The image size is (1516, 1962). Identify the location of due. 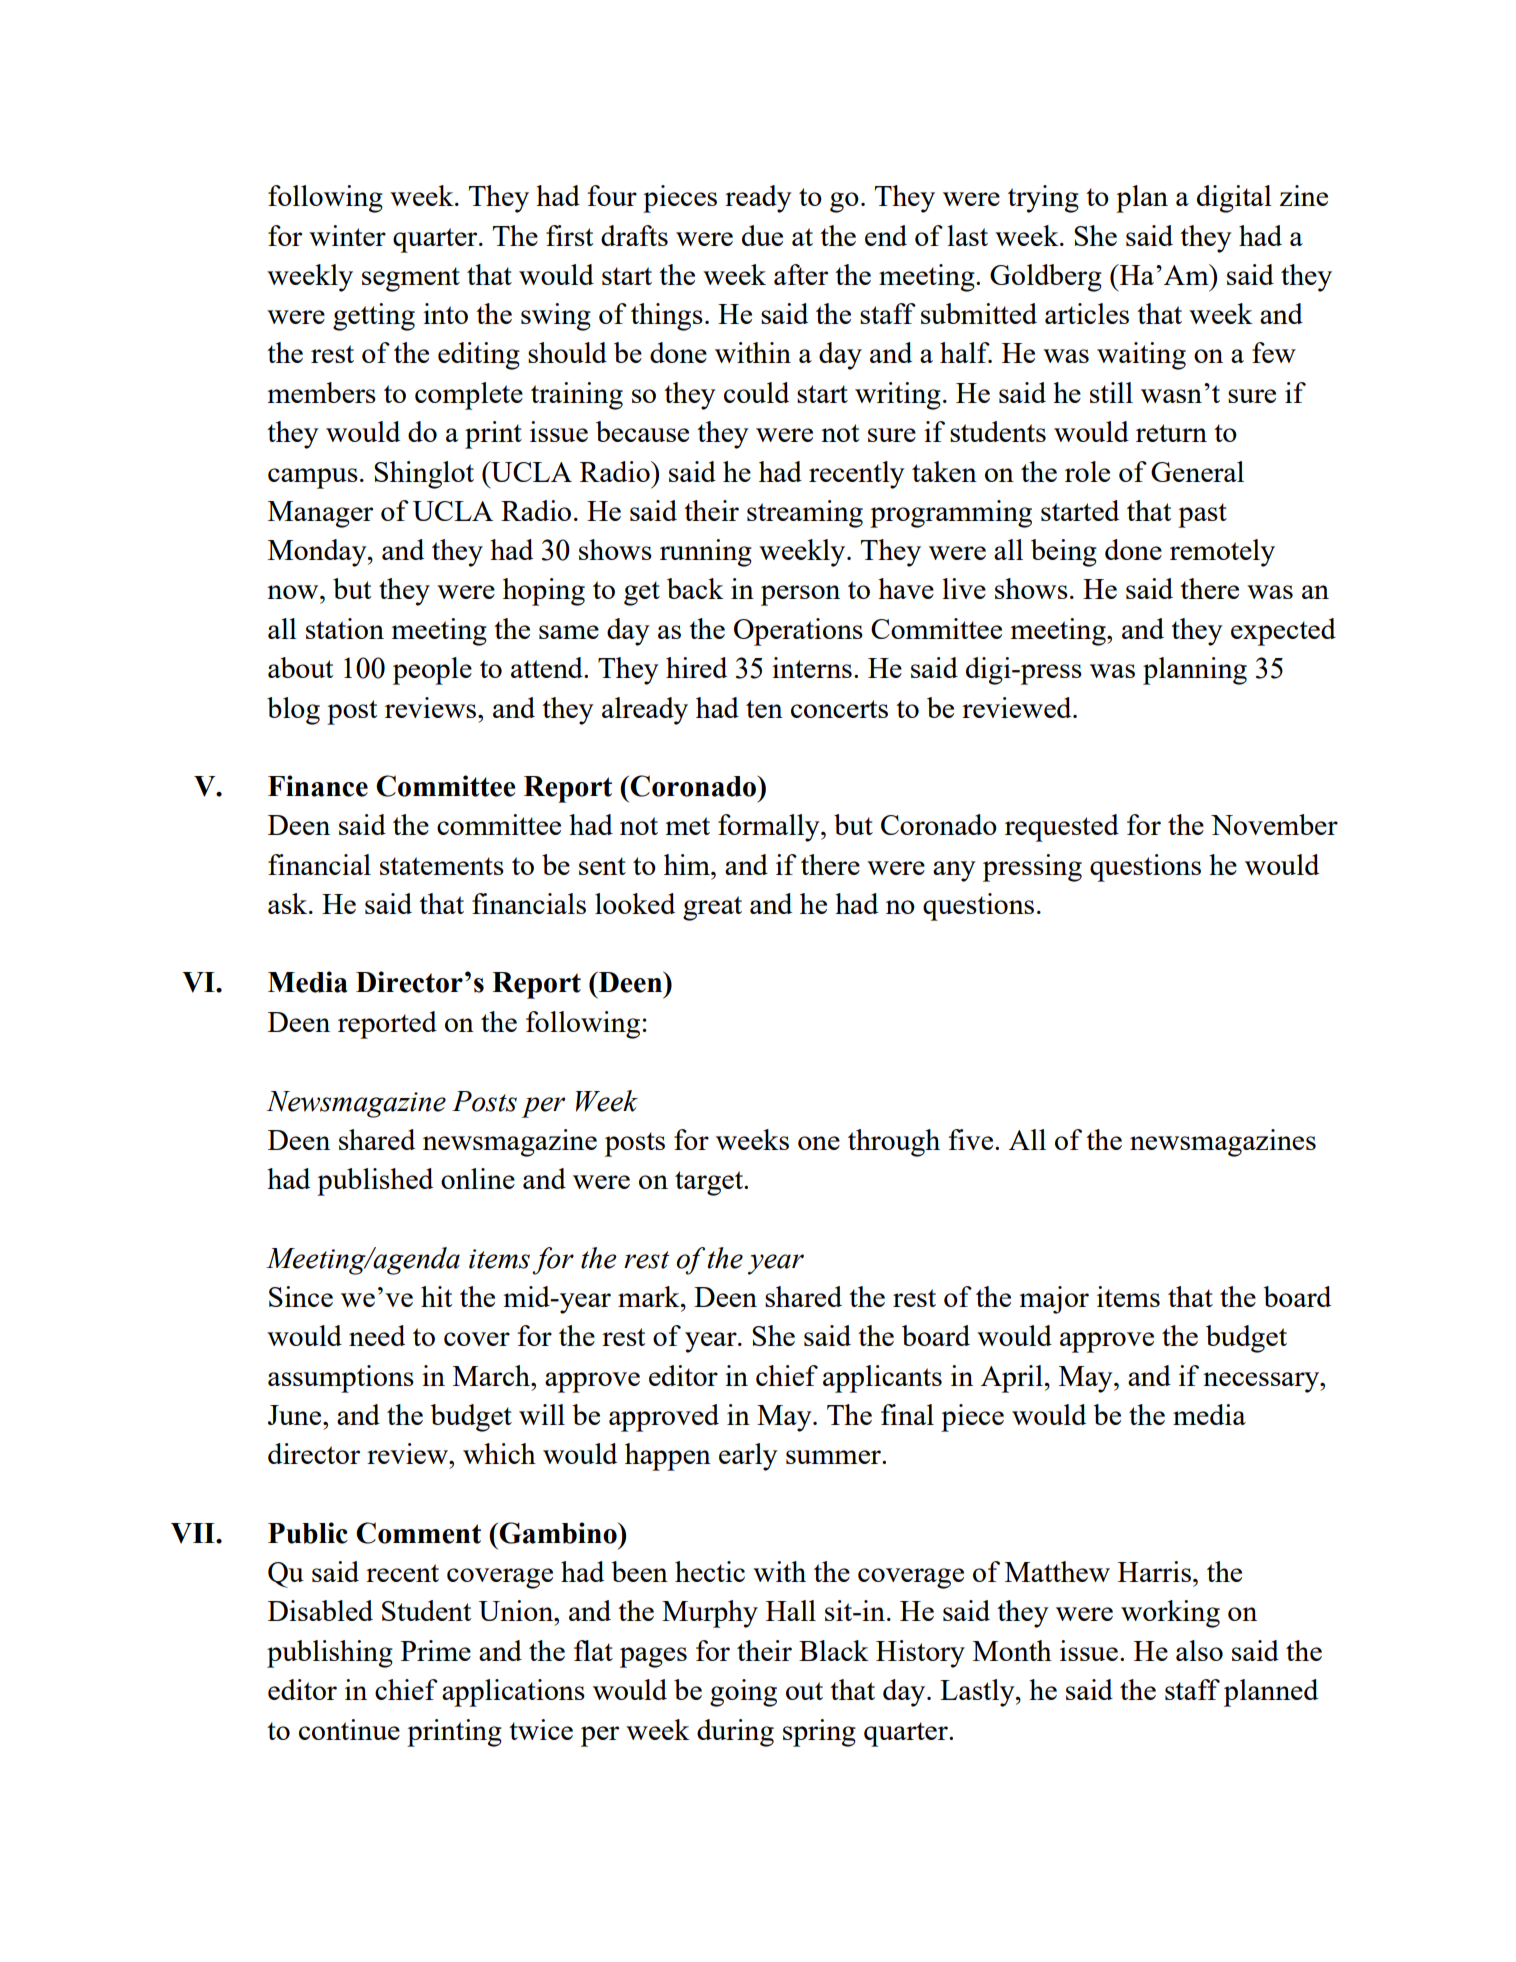
(762, 235).
